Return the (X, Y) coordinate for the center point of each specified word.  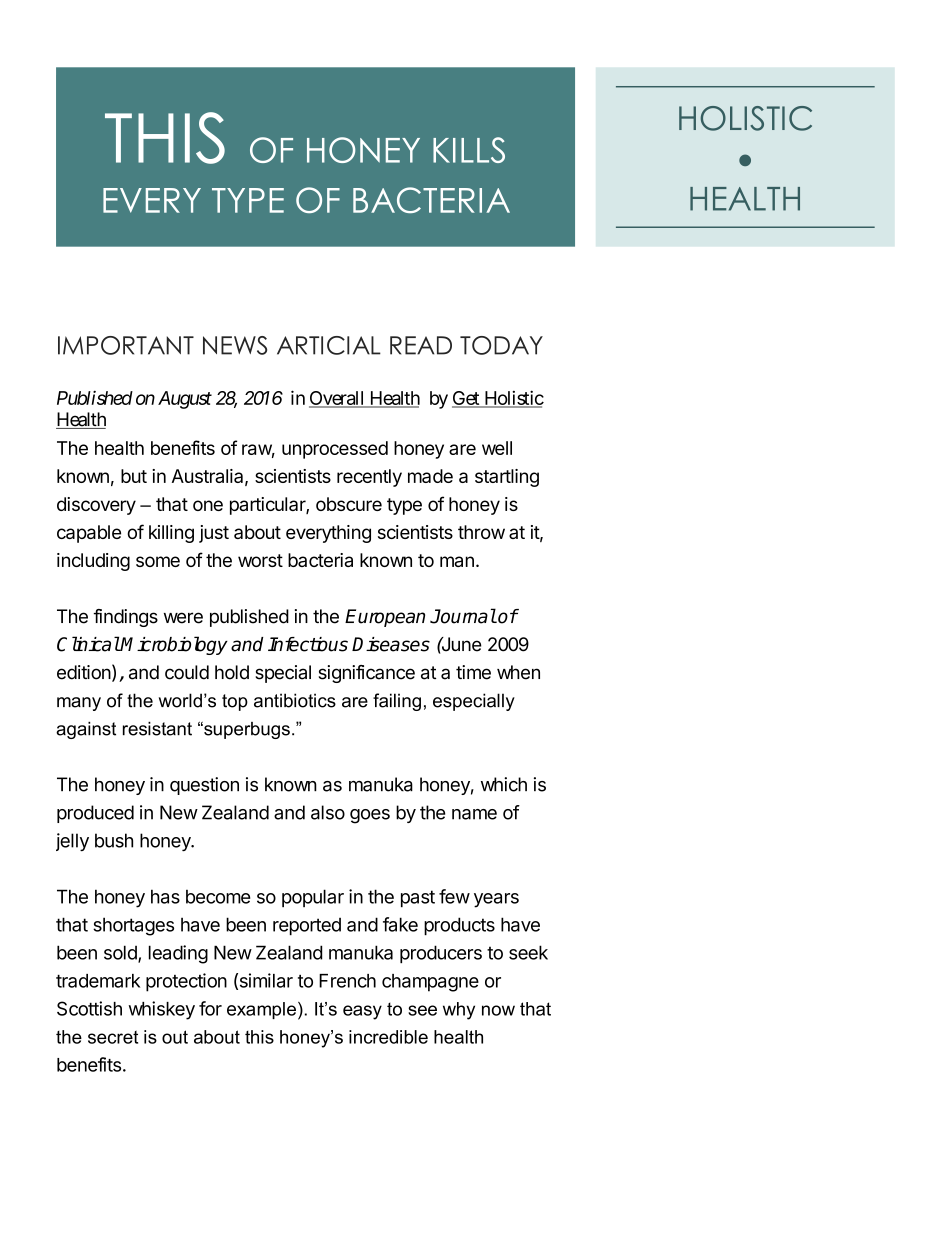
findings (125, 618)
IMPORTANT (126, 345)
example (261, 1010)
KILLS (469, 150)
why (459, 1011)
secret (113, 1037)
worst (260, 560)
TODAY (501, 345)
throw (481, 532)
